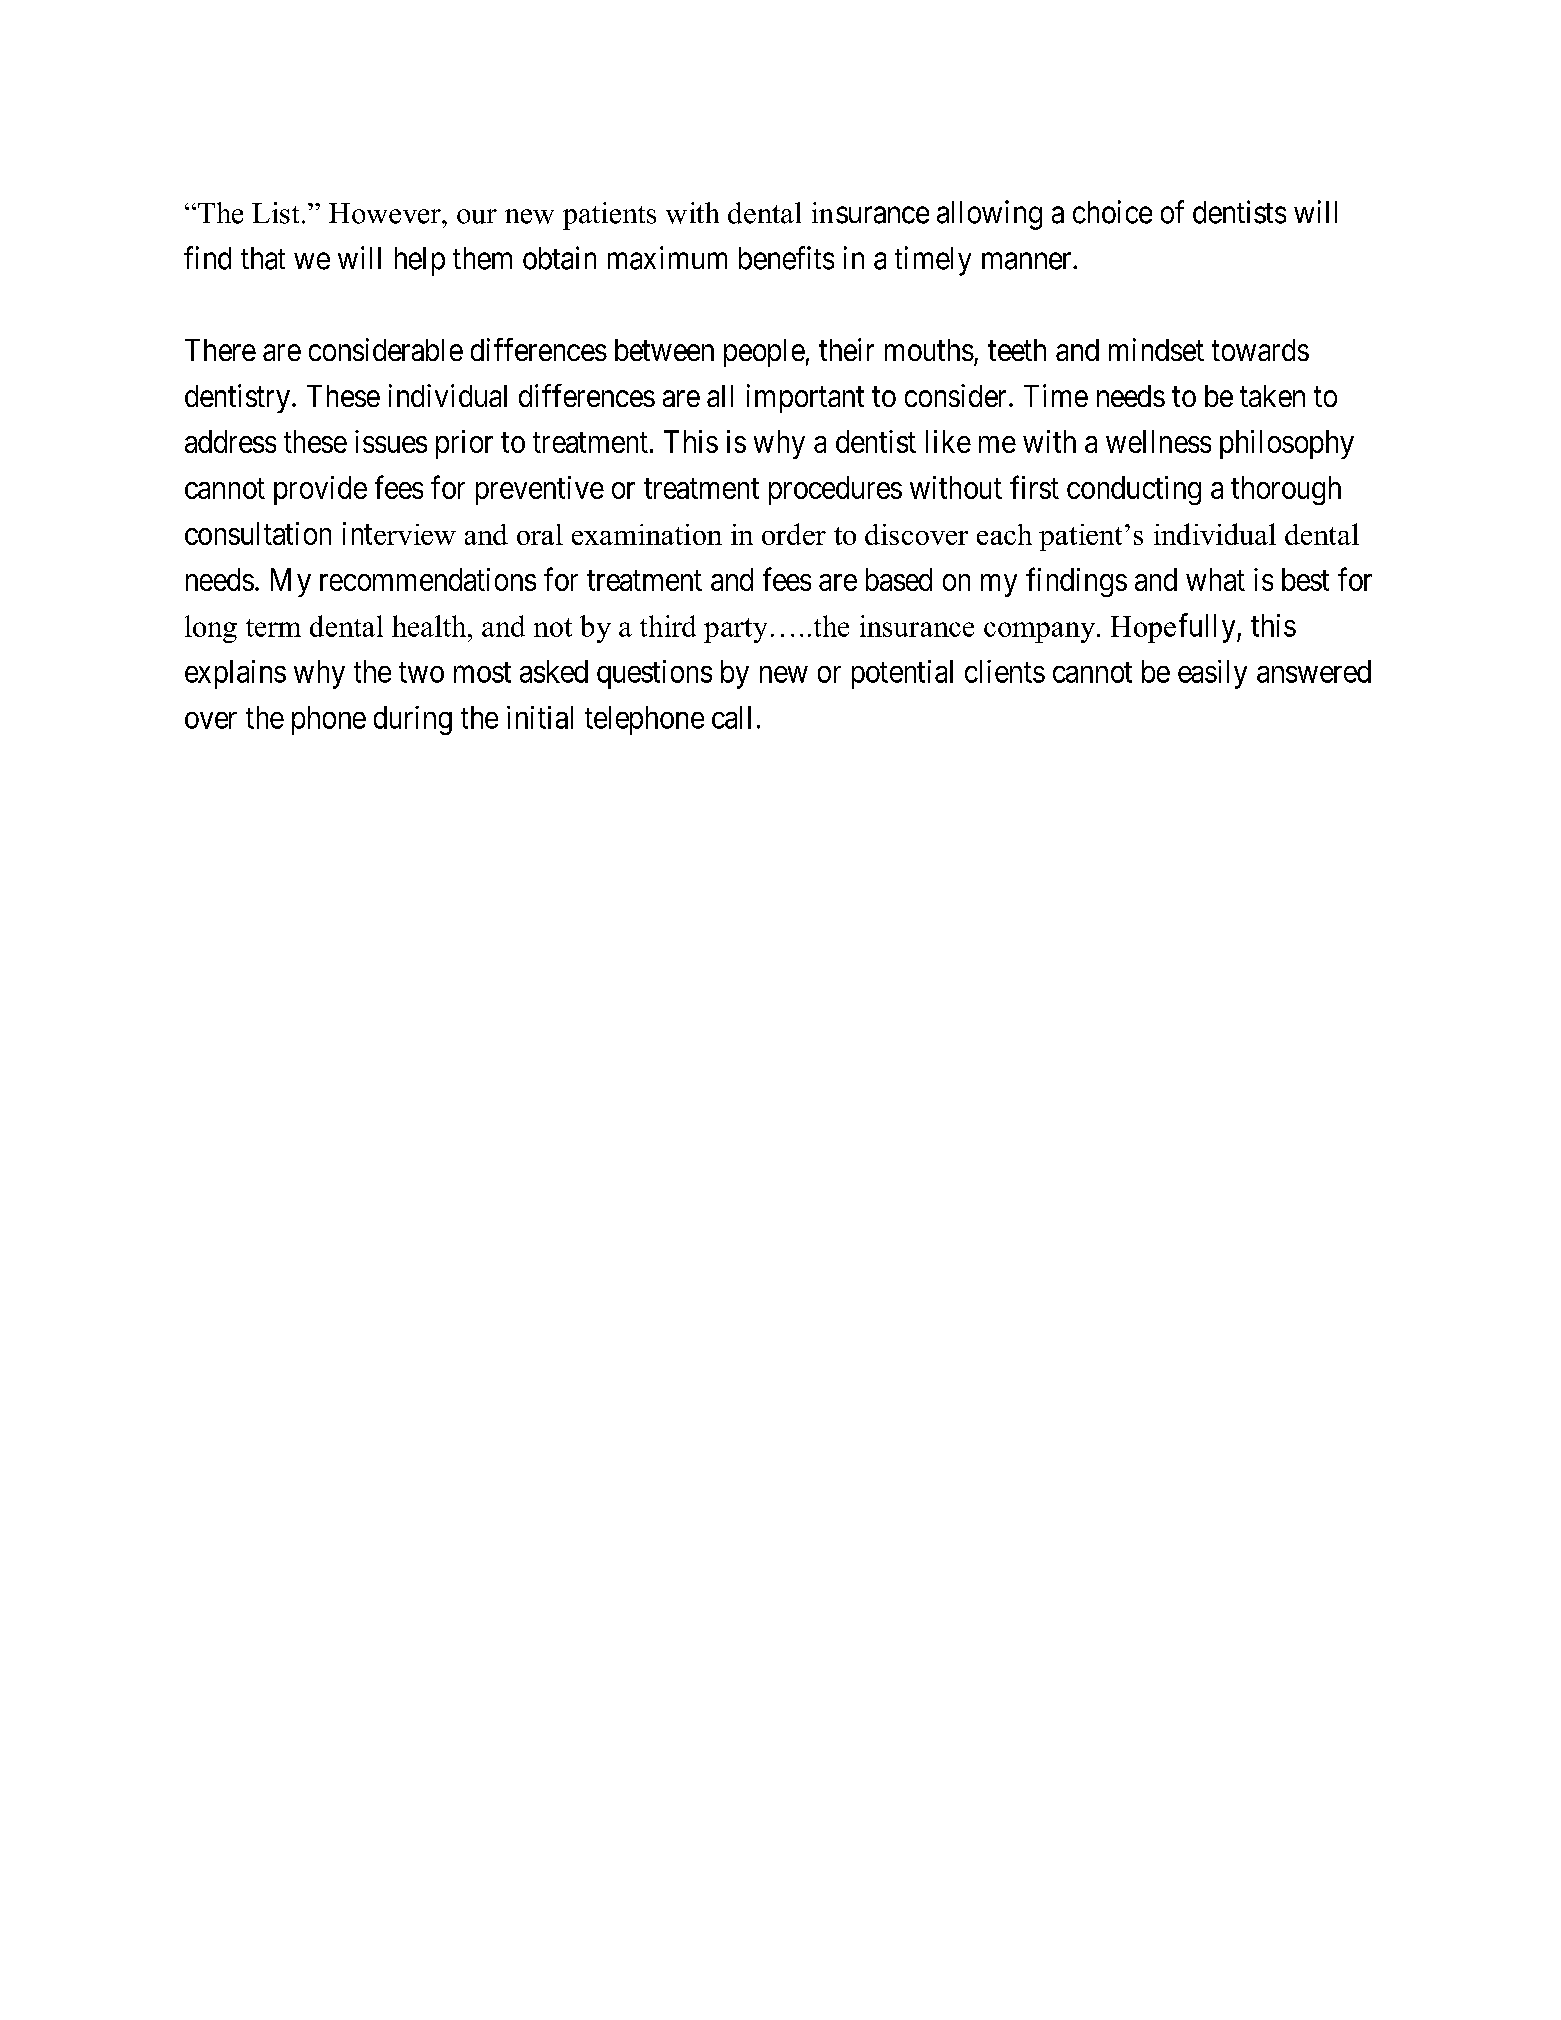 This screenshot has width=1561, height=2020. Describe the element at coordinates (805, 398) in the screenshot. I see `important` at that location.
